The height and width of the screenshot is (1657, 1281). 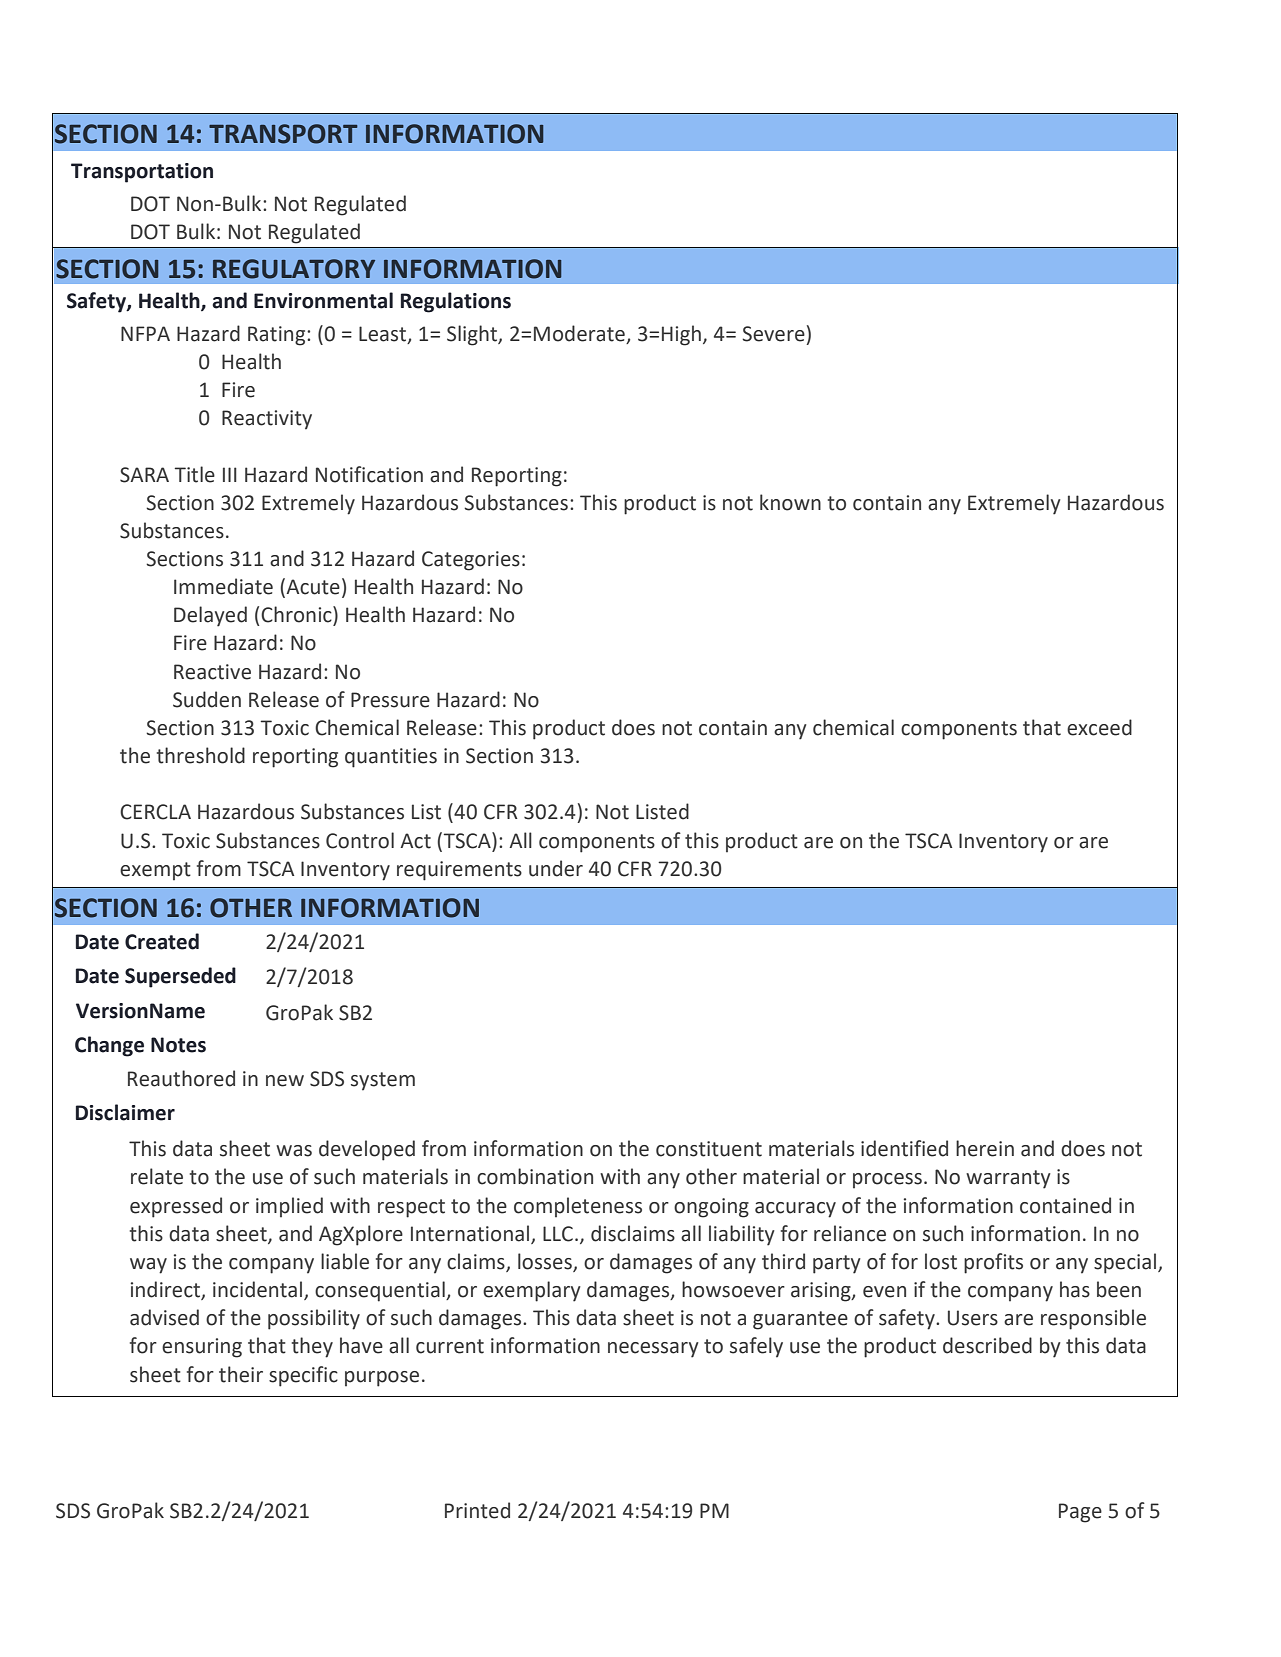 I want to click on under, so click(x=556, y=868).
